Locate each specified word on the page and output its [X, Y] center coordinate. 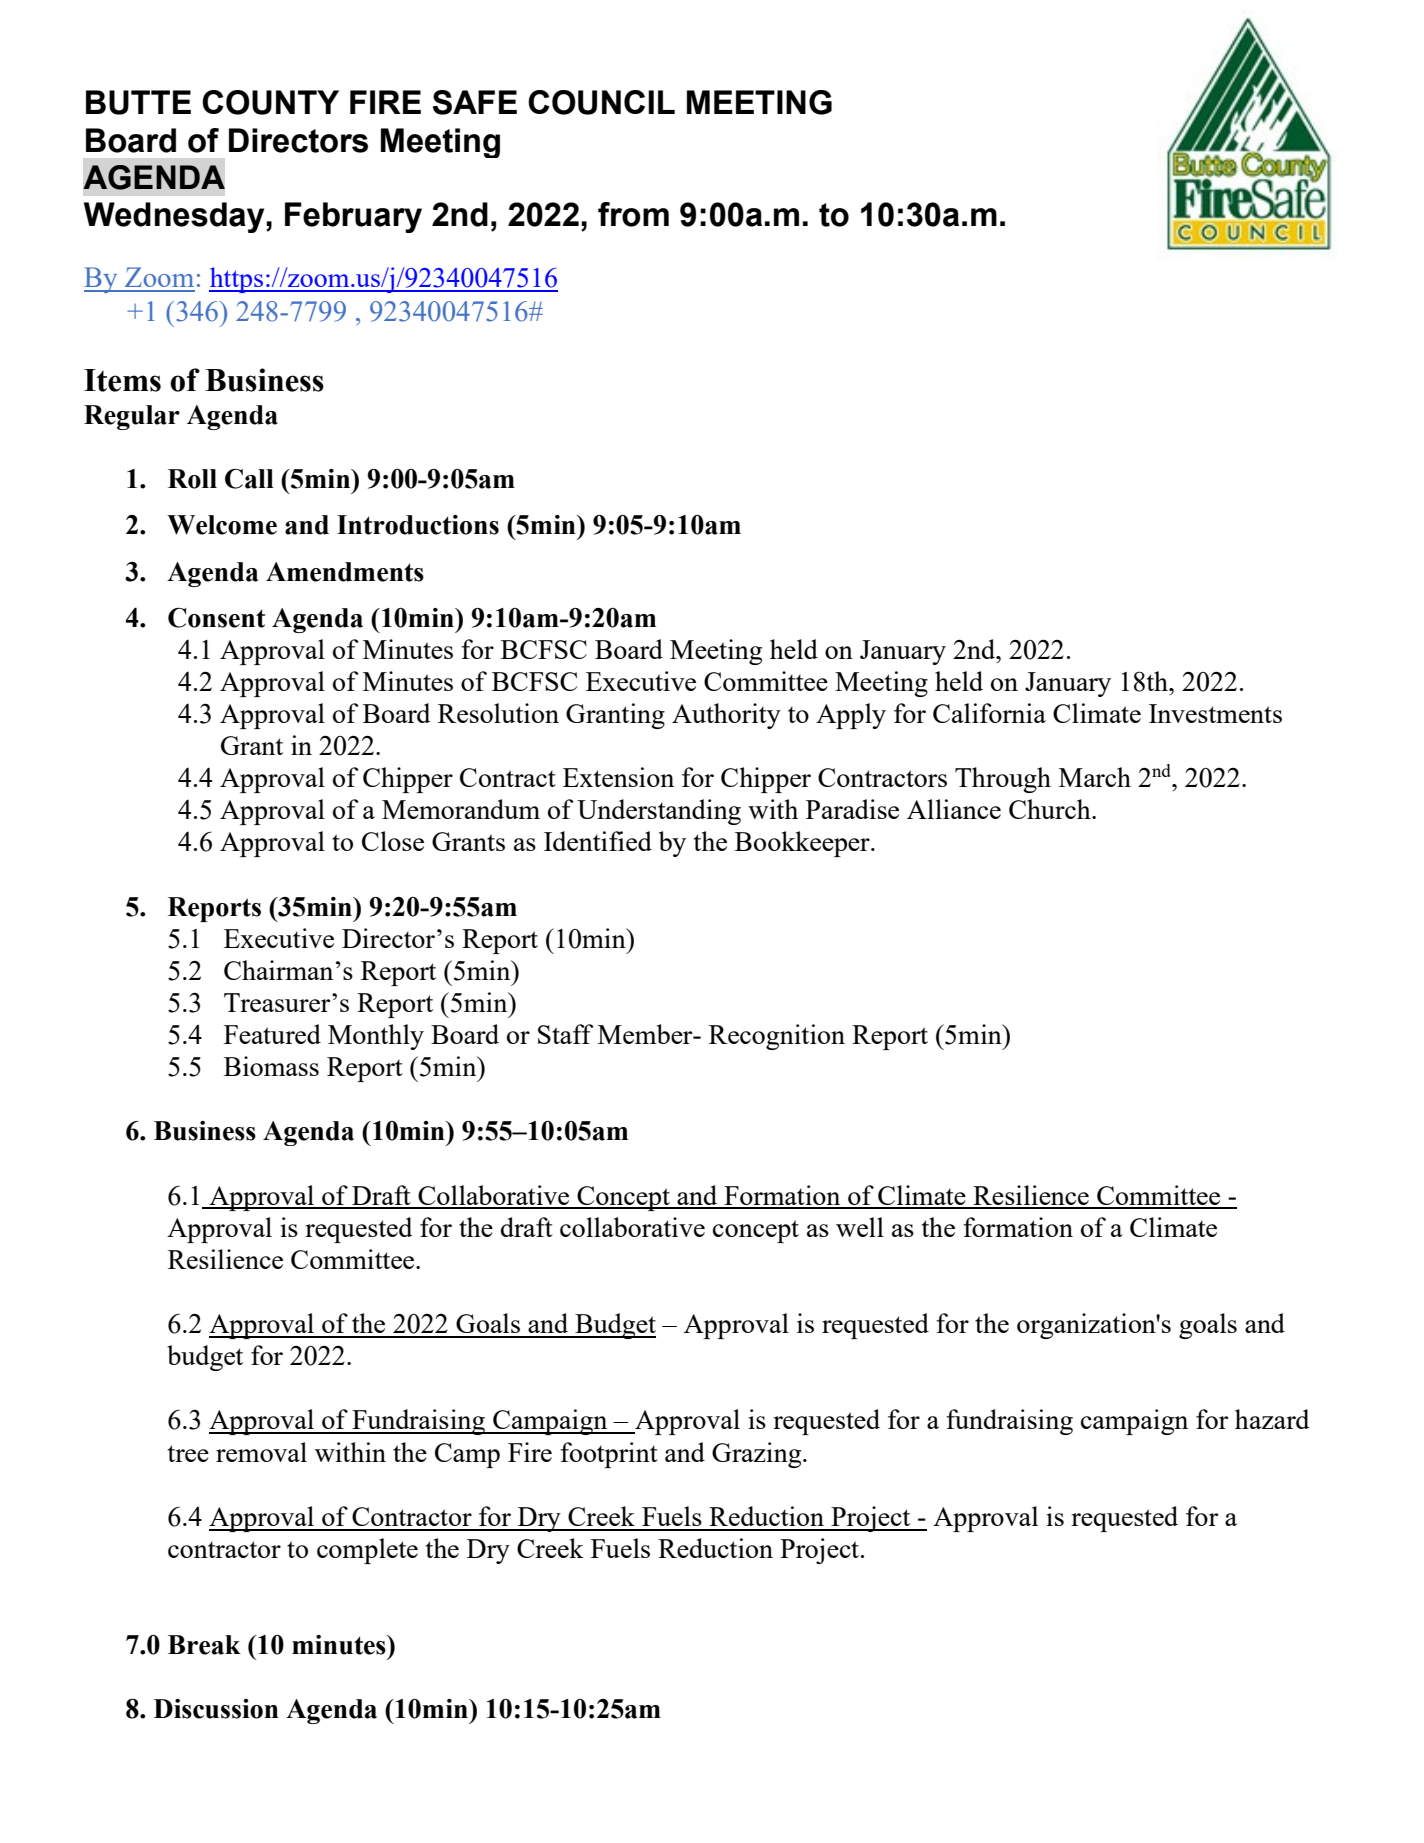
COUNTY [270, 102]
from [633, 214]
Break [204, 1645]
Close [393, 841]
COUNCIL [601, 102]
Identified [598, 841]
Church [1051, 809]
